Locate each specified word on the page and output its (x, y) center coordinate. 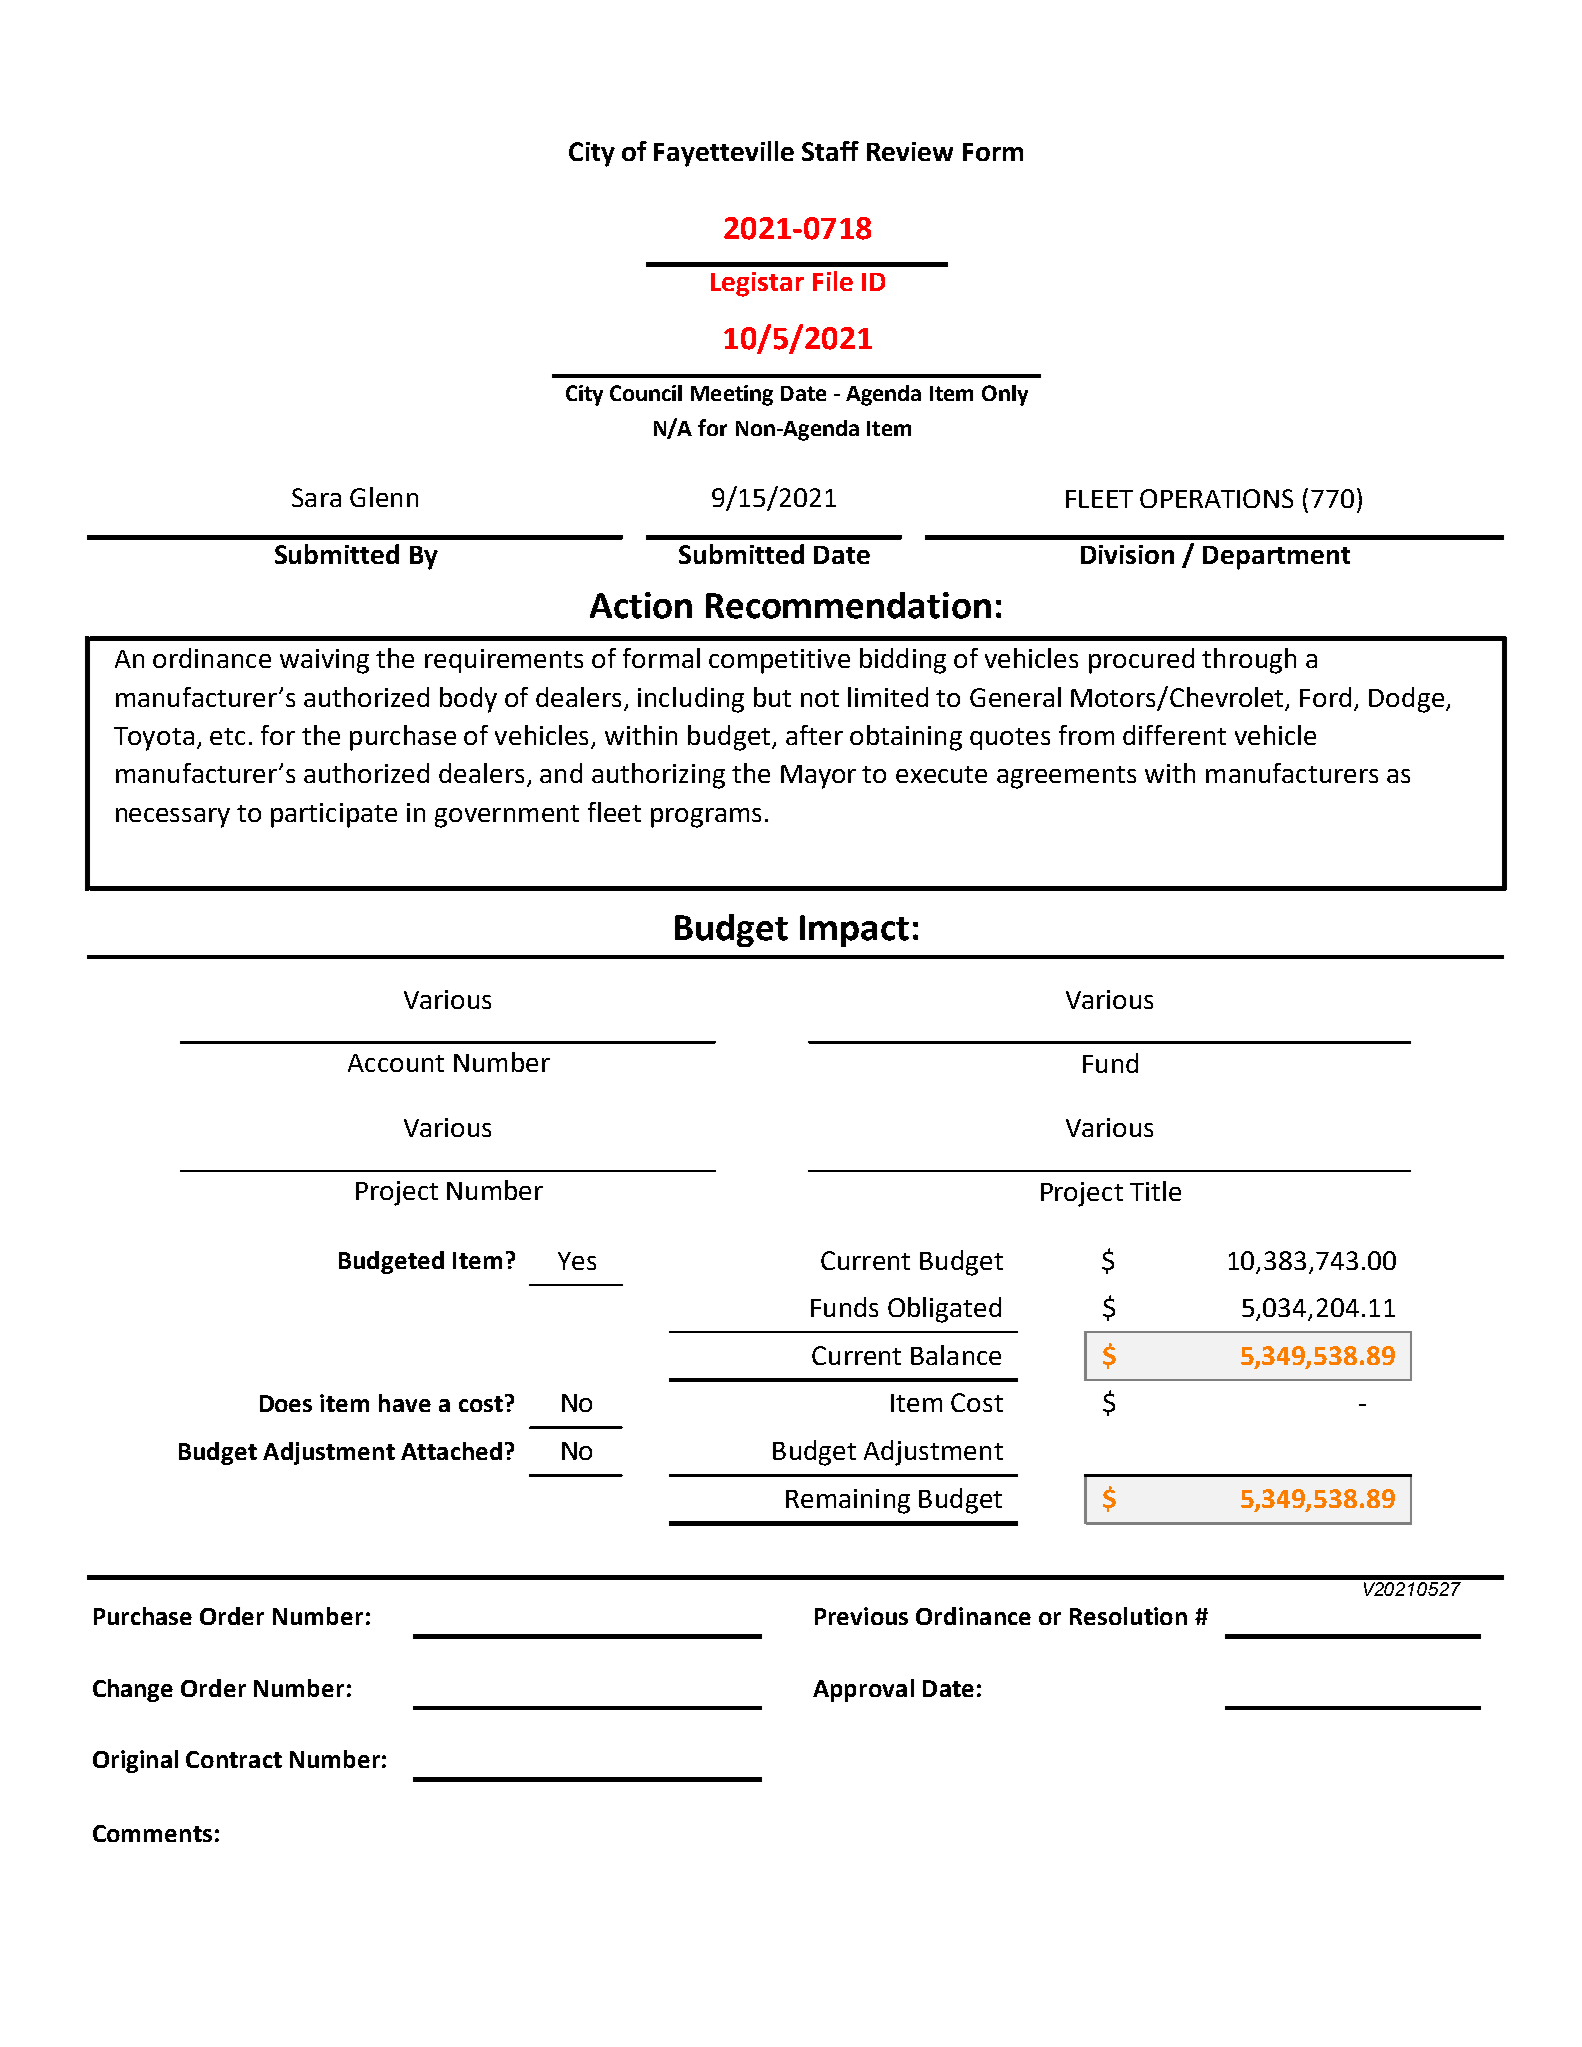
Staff (830, 151)
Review (910, 151)
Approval (863, 1690)
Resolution (1128, 1616)
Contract (234, 1759)
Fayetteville (724, 154)
